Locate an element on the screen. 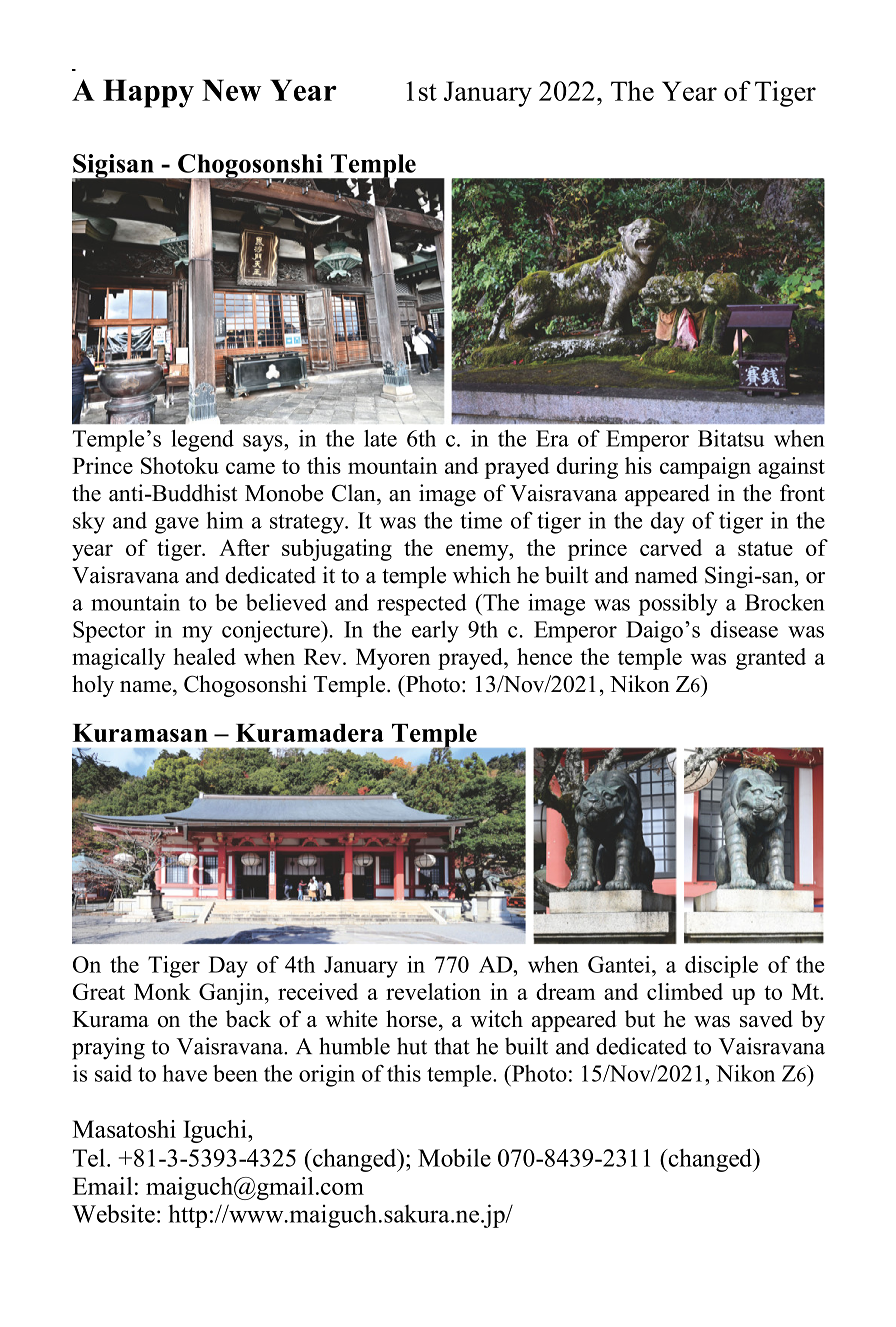 Image resolution: width=896 pixels, height=1327 pixels. disciple is located at coordinates (721, 967).
